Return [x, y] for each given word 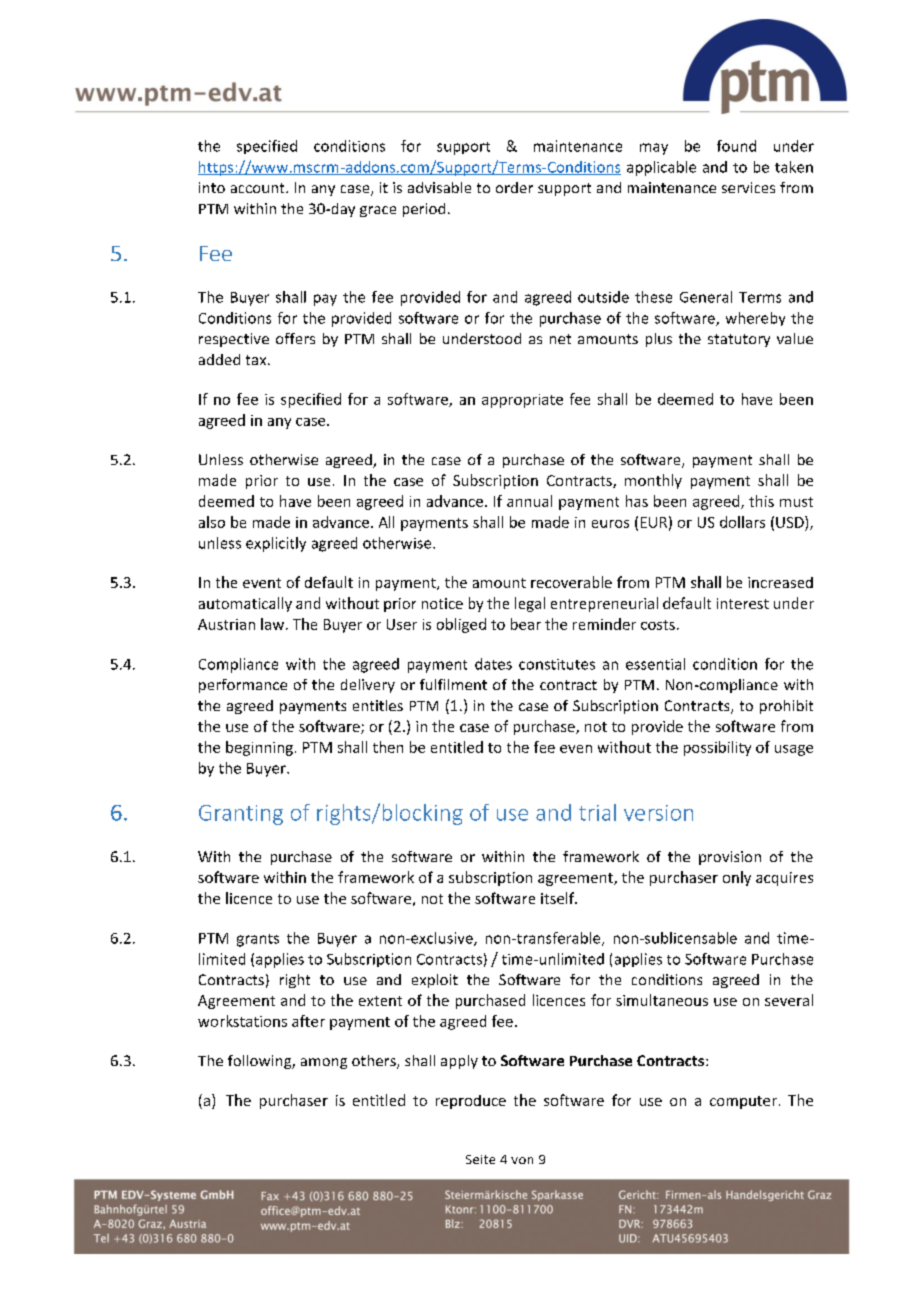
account [259, 188]
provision [730, 858]
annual [529, 501]
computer [743, 1102]
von [522, 1160]
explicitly [276, 544]
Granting [241, 815]
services [748, 187]
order [514, 187]
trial [597, 812]
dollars [742, 522]
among [324, 1063]
